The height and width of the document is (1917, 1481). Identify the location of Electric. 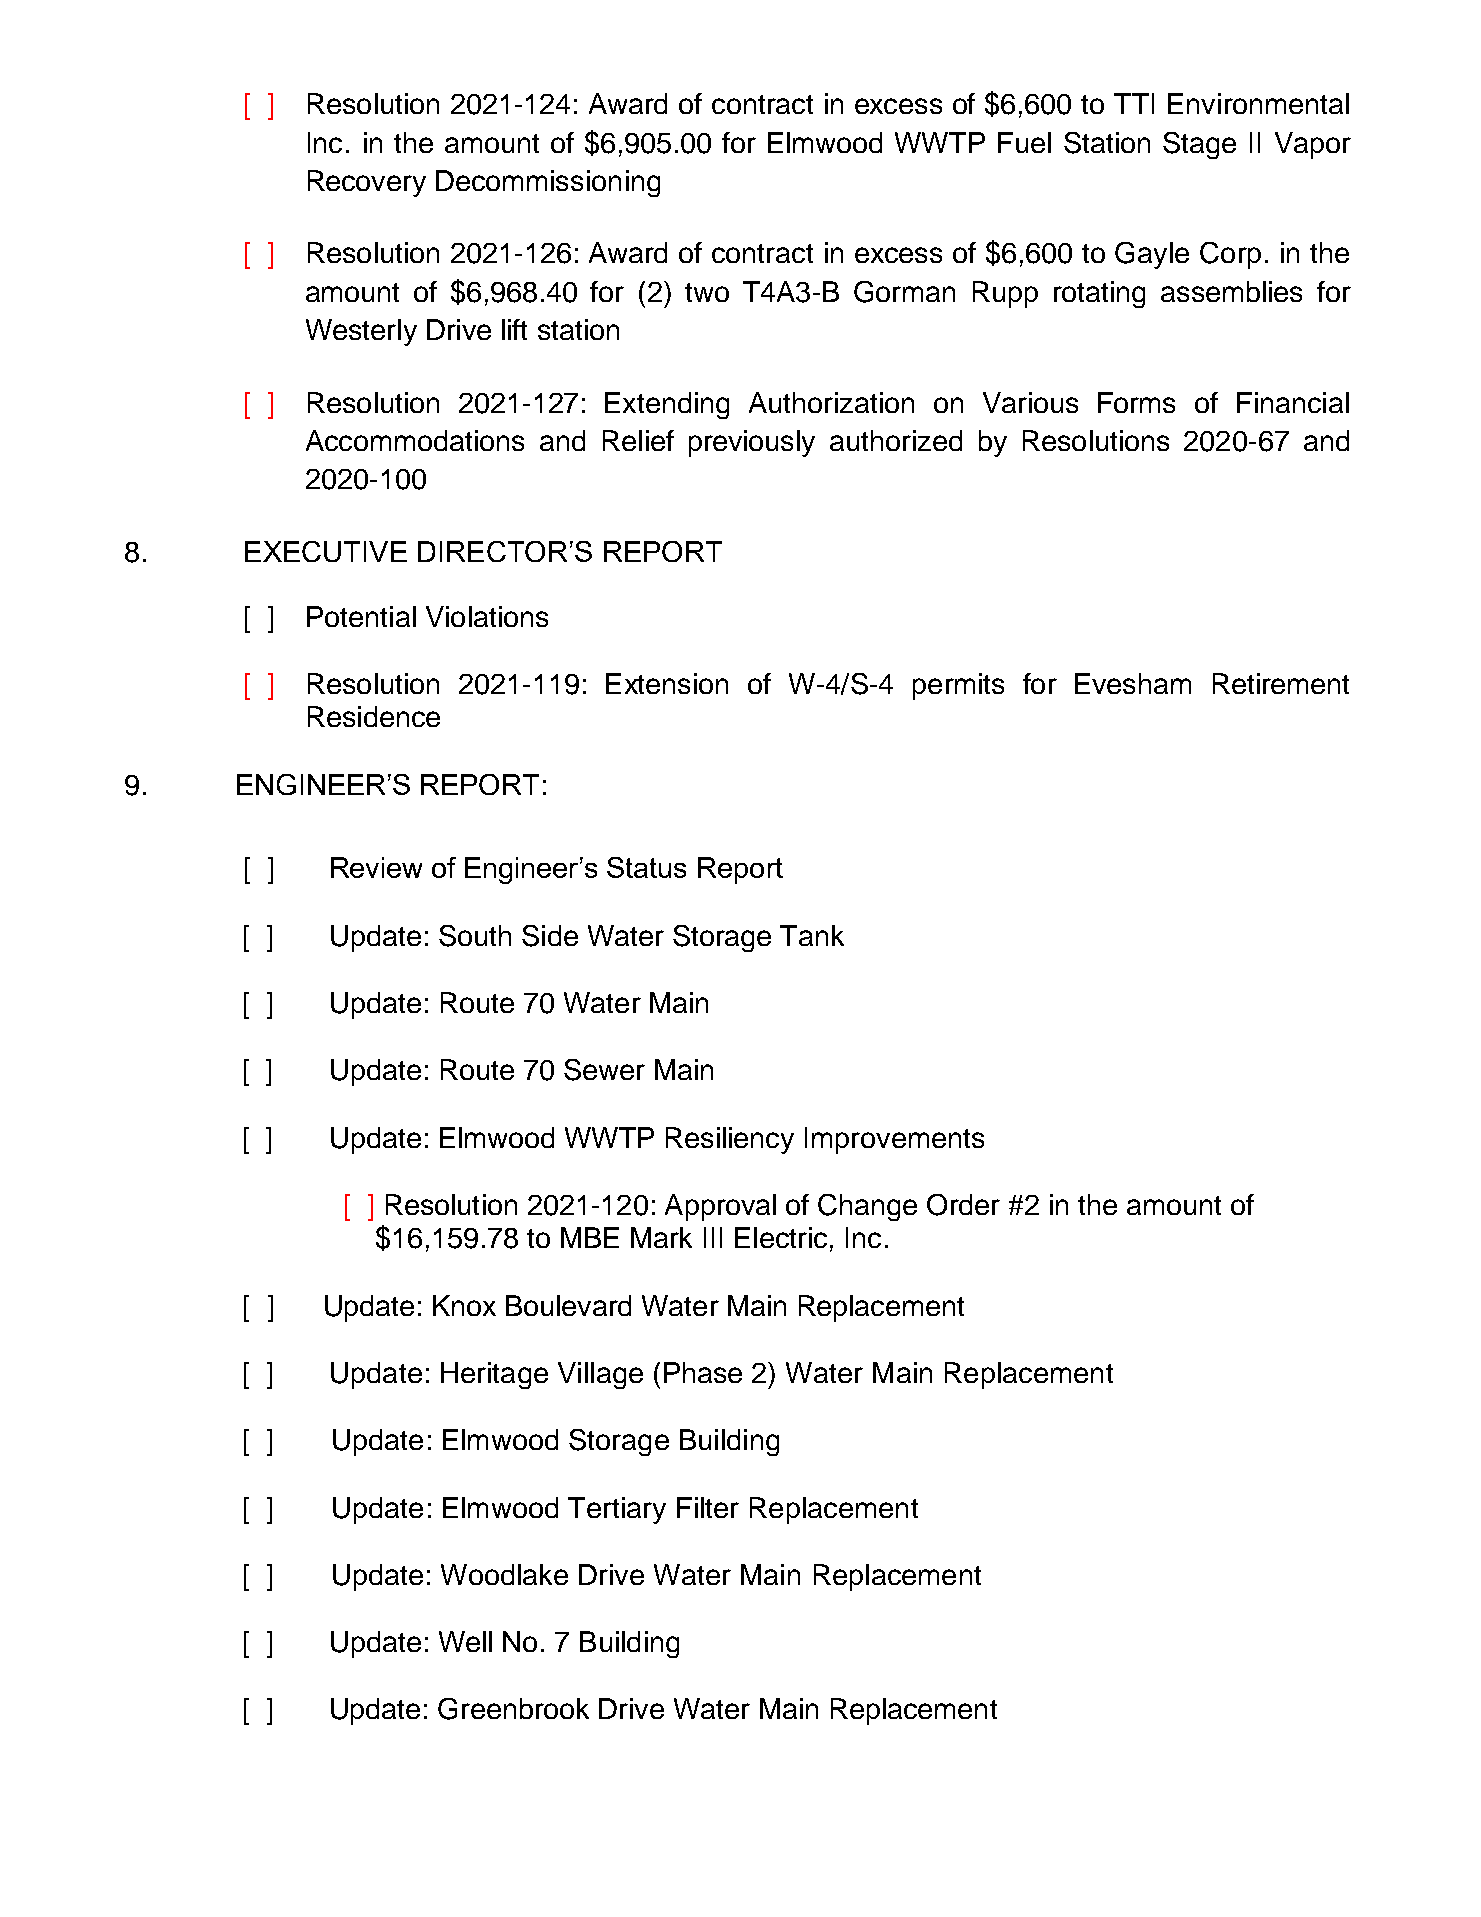
(781, 1237).
